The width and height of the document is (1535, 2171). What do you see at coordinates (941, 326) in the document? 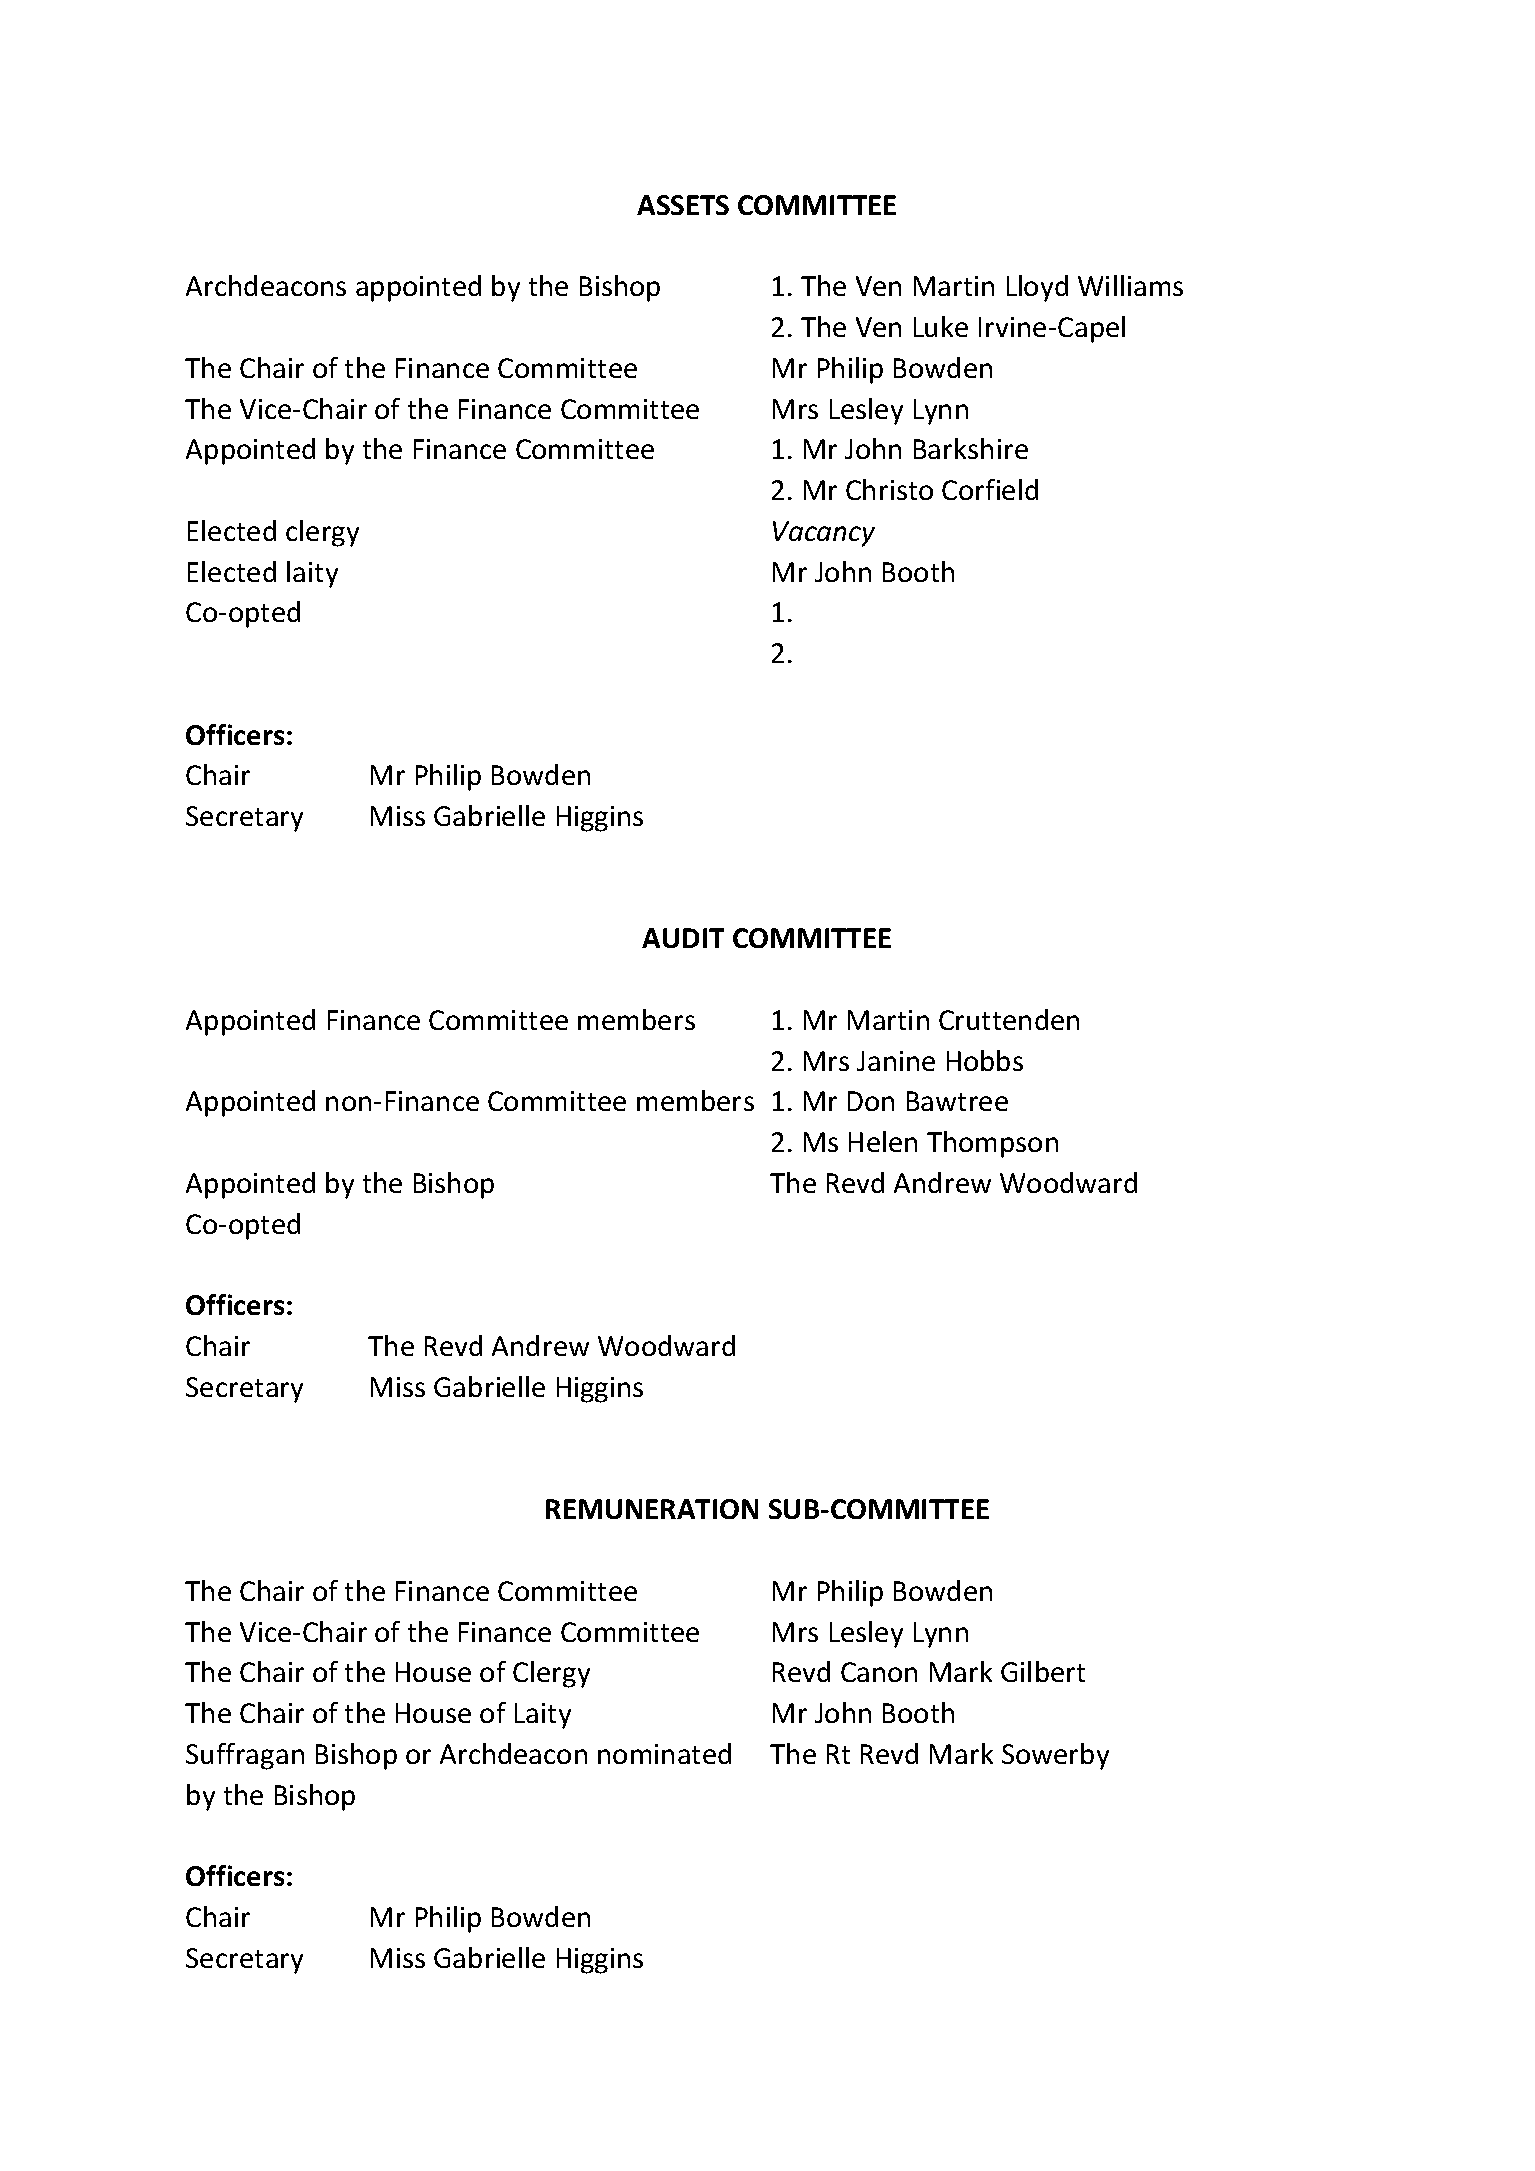
I see `Luke` at bounding box center [941, 326].
